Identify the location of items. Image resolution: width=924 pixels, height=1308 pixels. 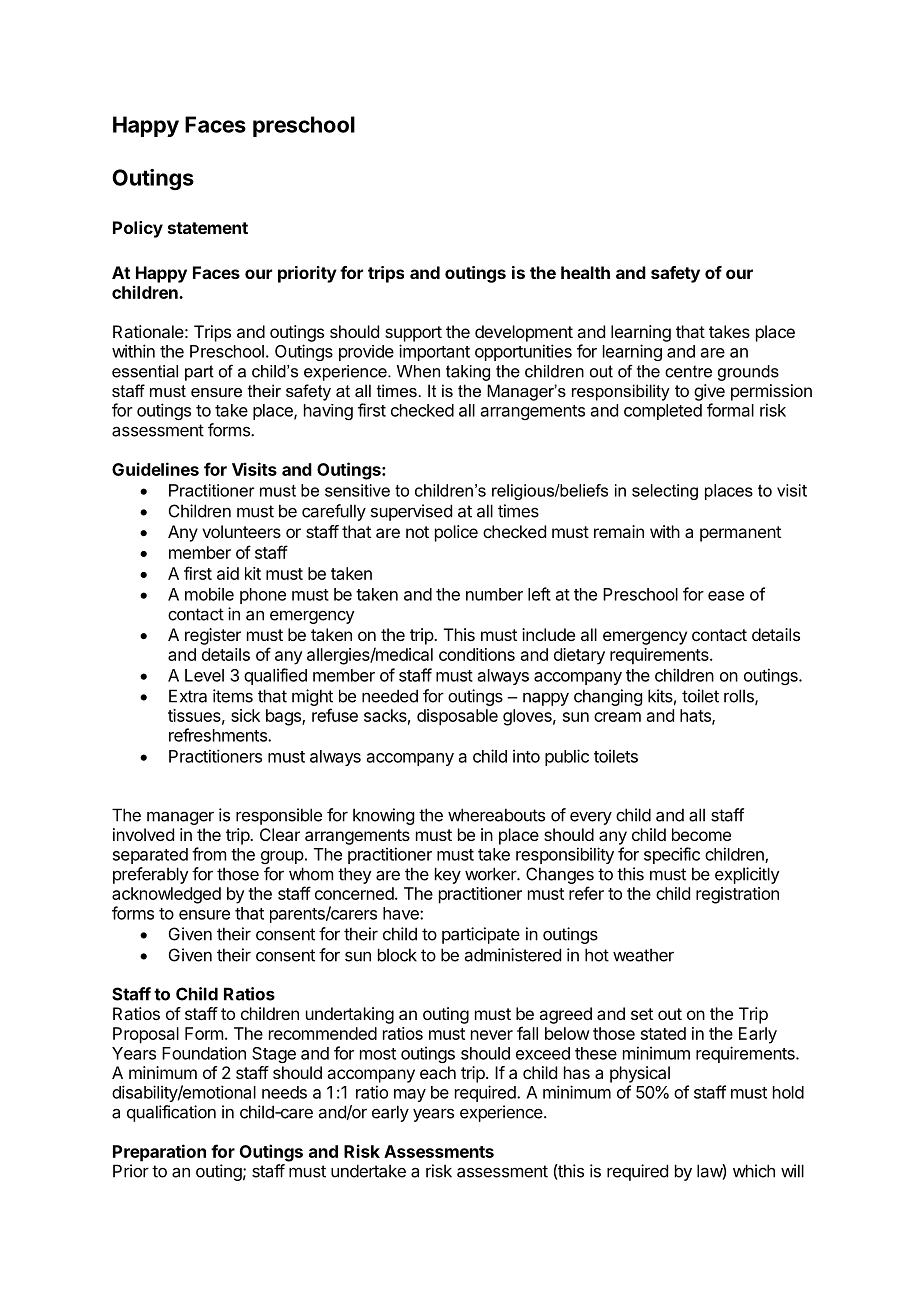
(233, 696).
